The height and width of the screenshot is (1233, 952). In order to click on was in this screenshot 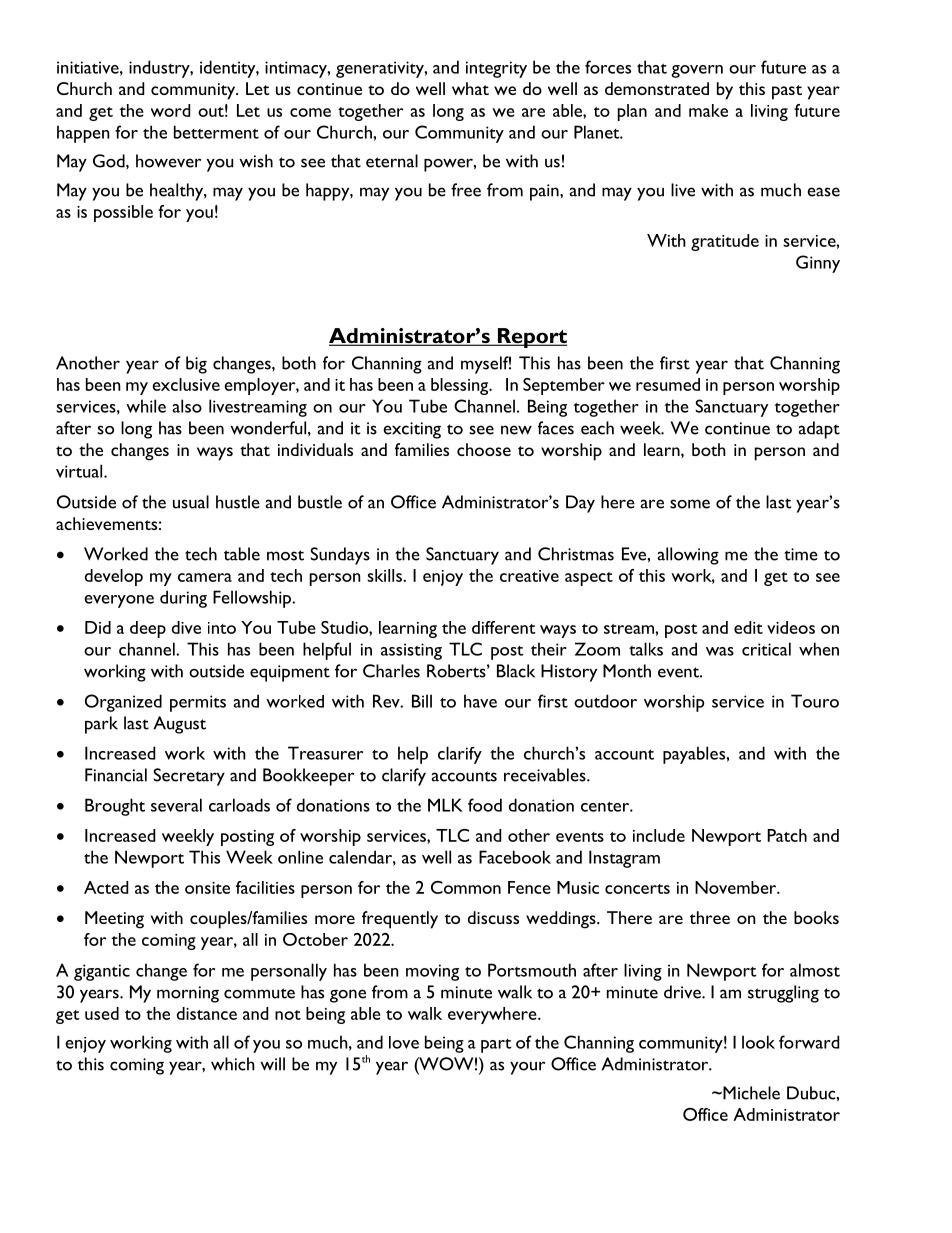, I will do `click(720, 651)`.
